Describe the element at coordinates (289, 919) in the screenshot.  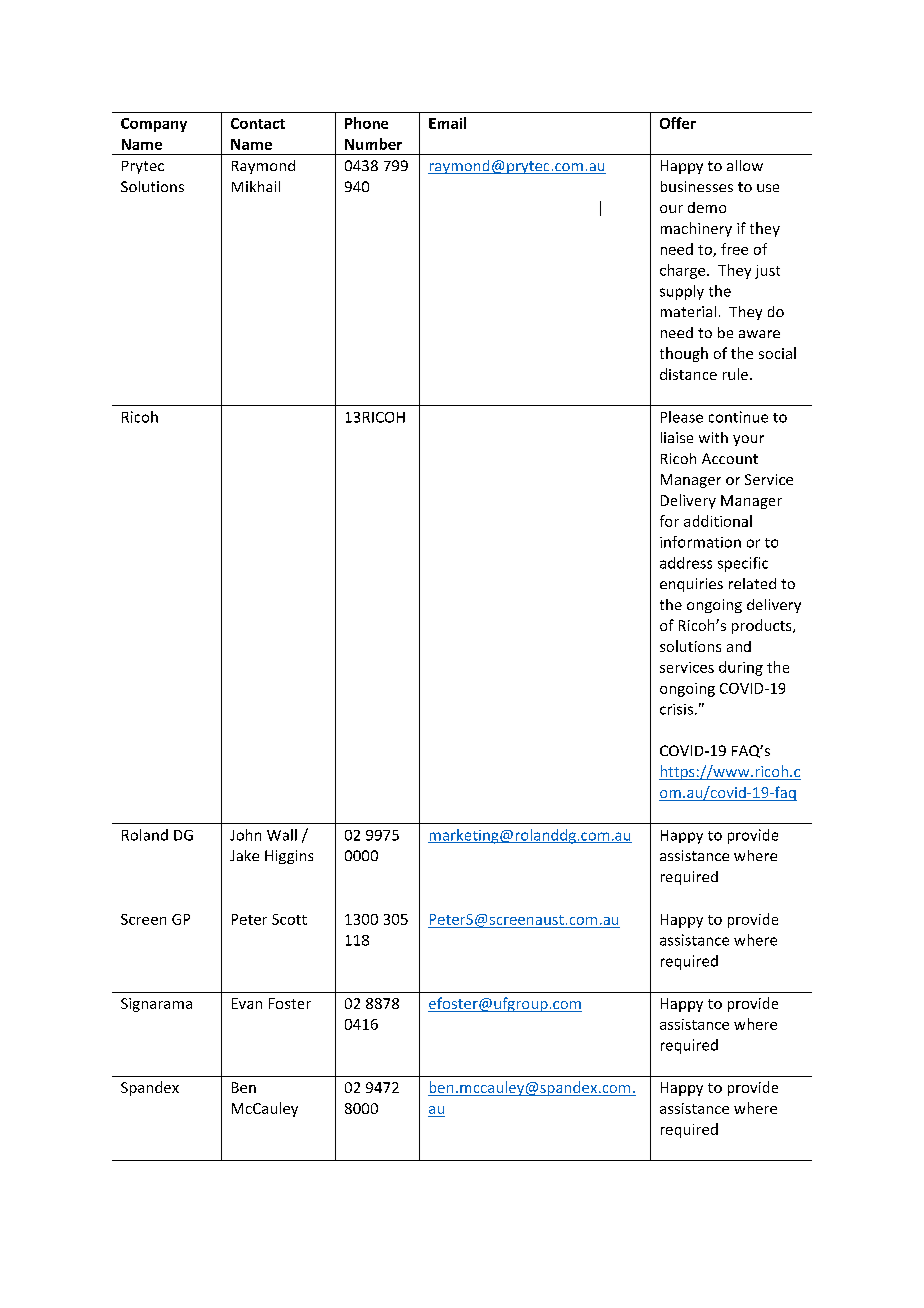
I see `Scott` at that location.
